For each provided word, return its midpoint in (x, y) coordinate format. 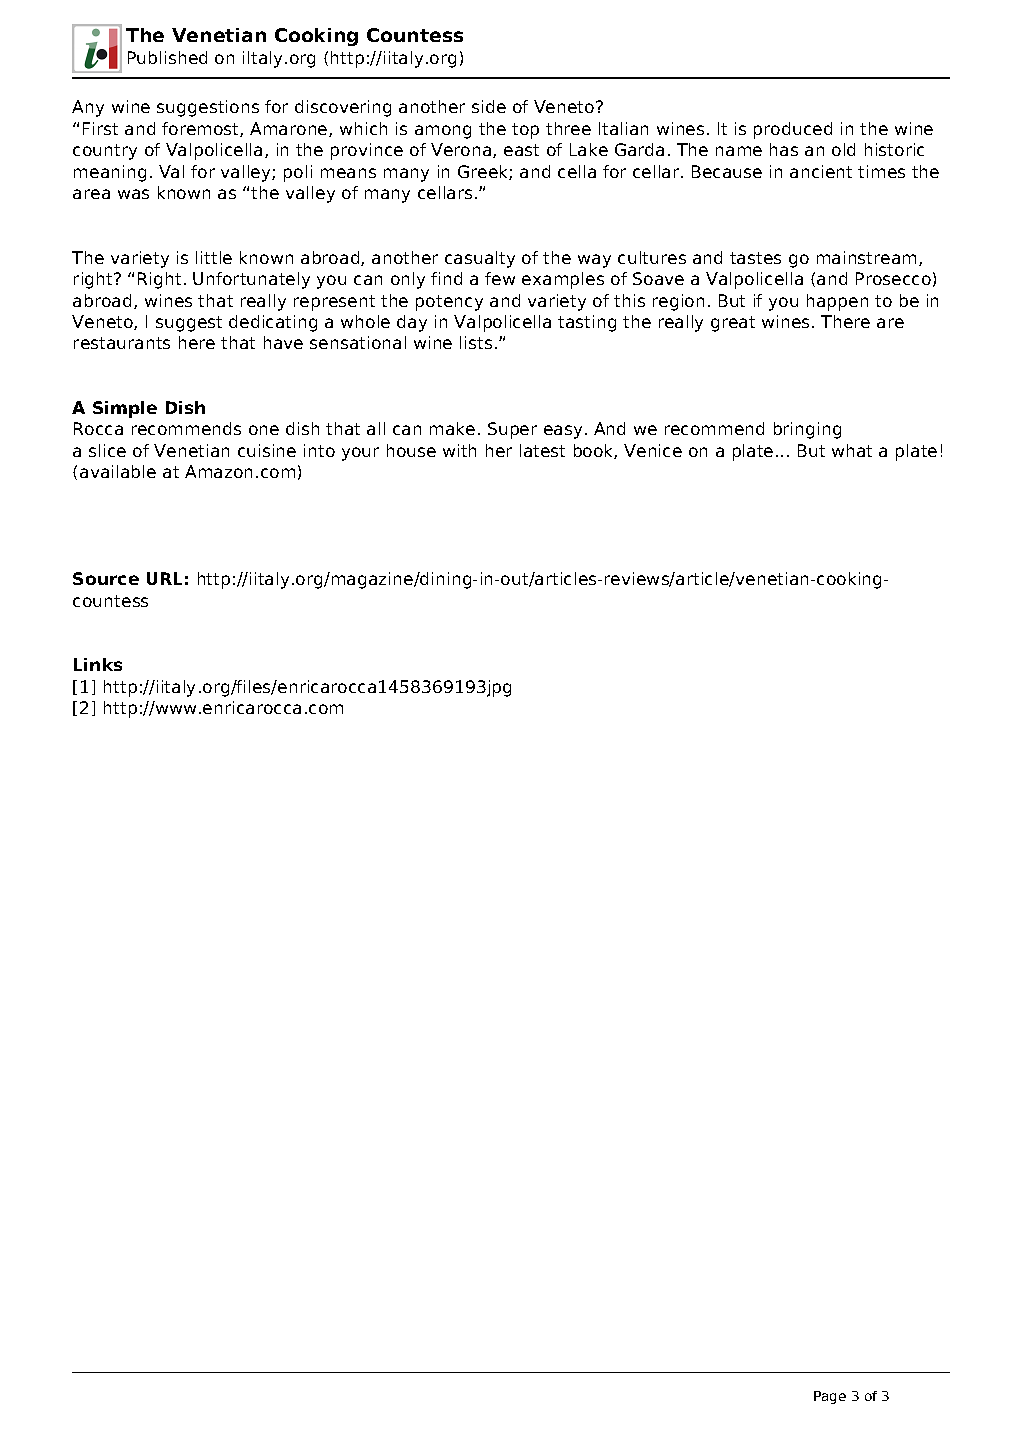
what (852, 450)
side (489, 106)
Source (106, 578)
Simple (125, 409)
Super (512, 430)
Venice (653, 450)
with (459, 450)
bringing (807, 430)
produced (793, 130)
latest (542, 450)
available (118, 471)
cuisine (267, 450)
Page (830, 1397)
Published (167, 57)
